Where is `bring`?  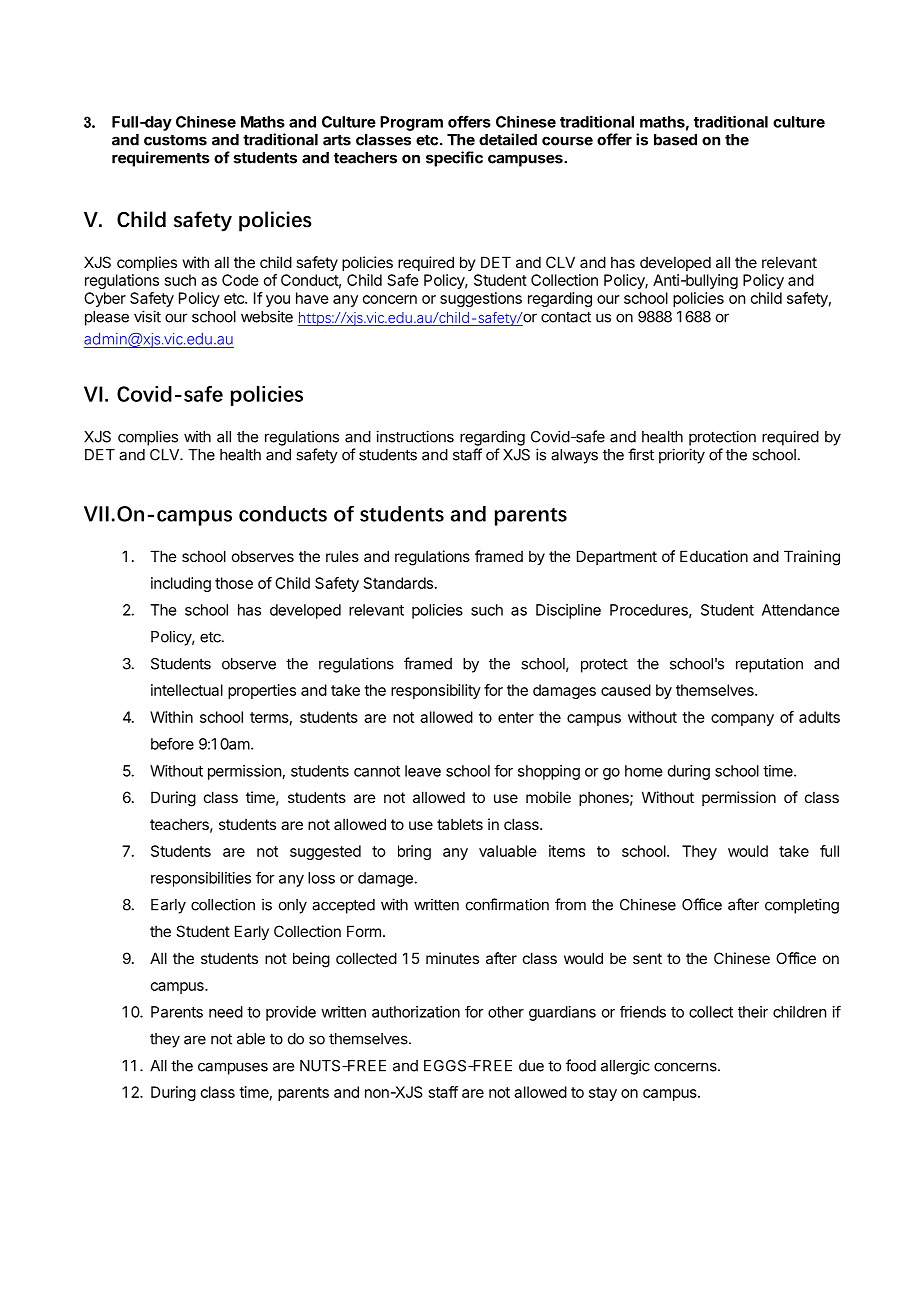 bring is located at coordinates (414, 852).
